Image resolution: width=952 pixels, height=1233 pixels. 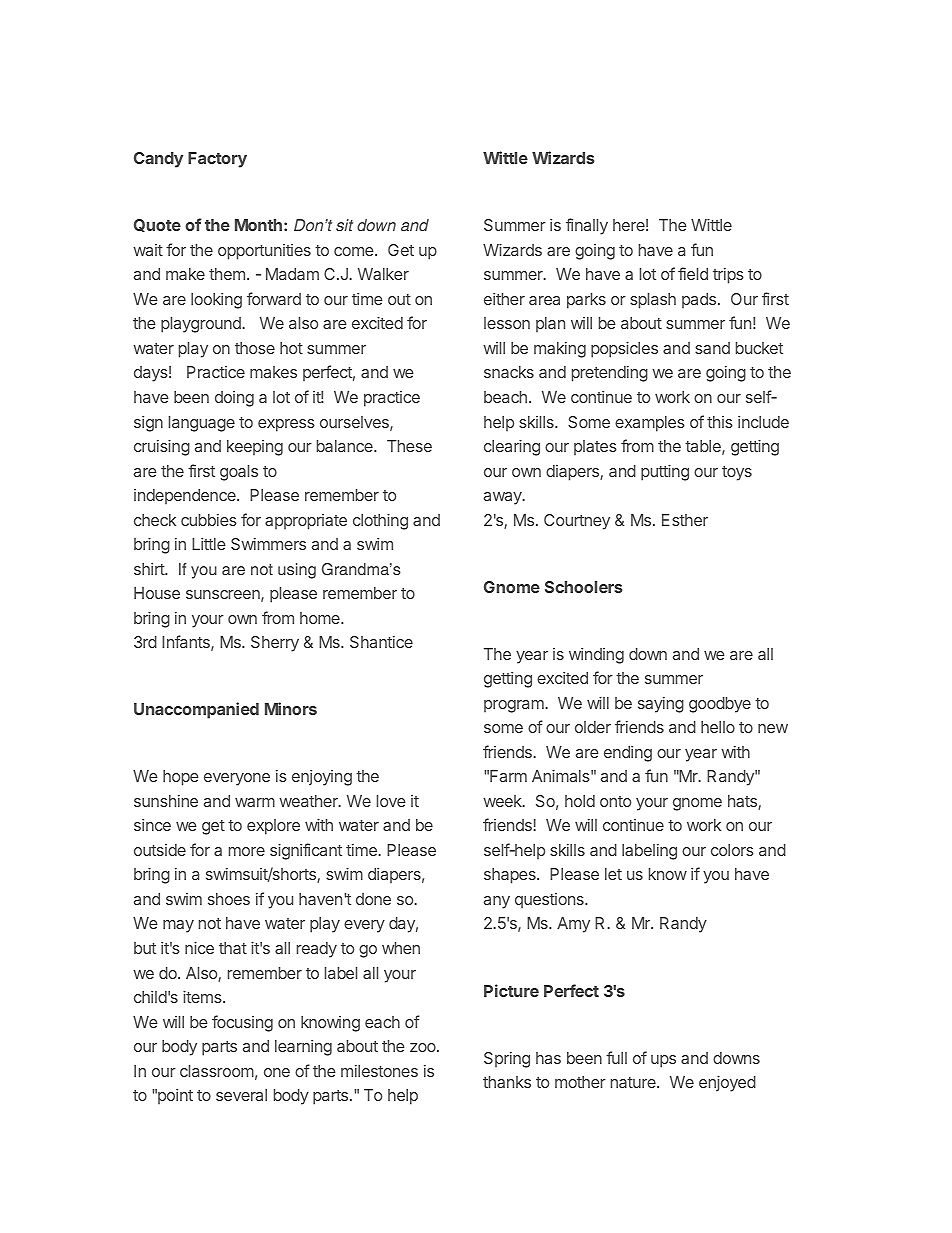 I want to click on field, so click(x=693, y=273).
